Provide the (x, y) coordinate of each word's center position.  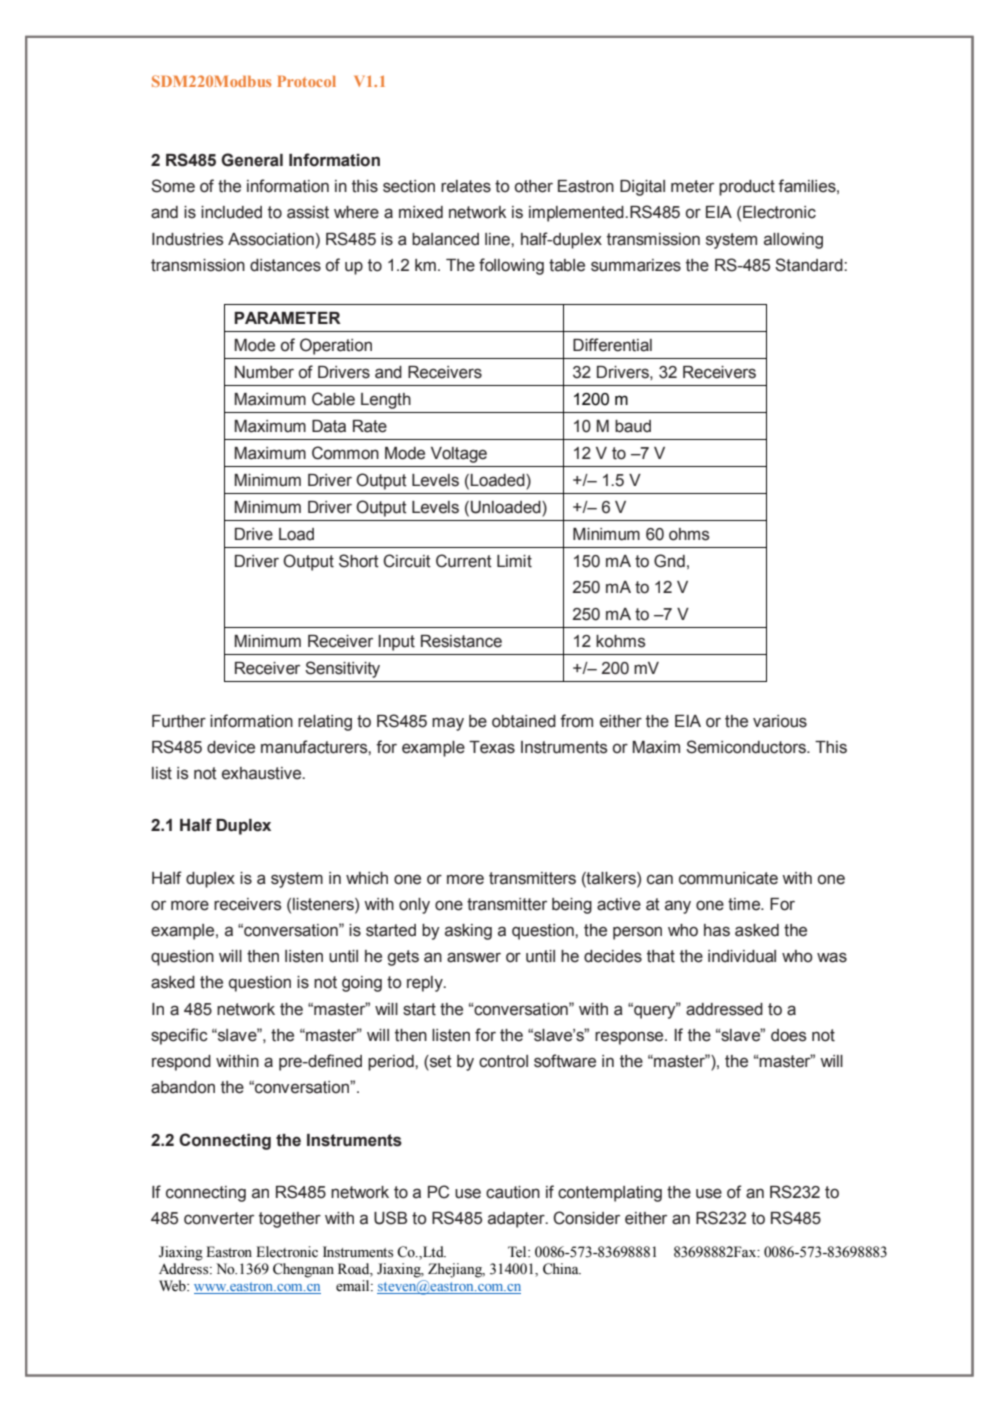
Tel (518, 1252)
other (534, 186)
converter (219, 1218)
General (252, 160)
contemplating (610, 1194)
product (747, 188)
